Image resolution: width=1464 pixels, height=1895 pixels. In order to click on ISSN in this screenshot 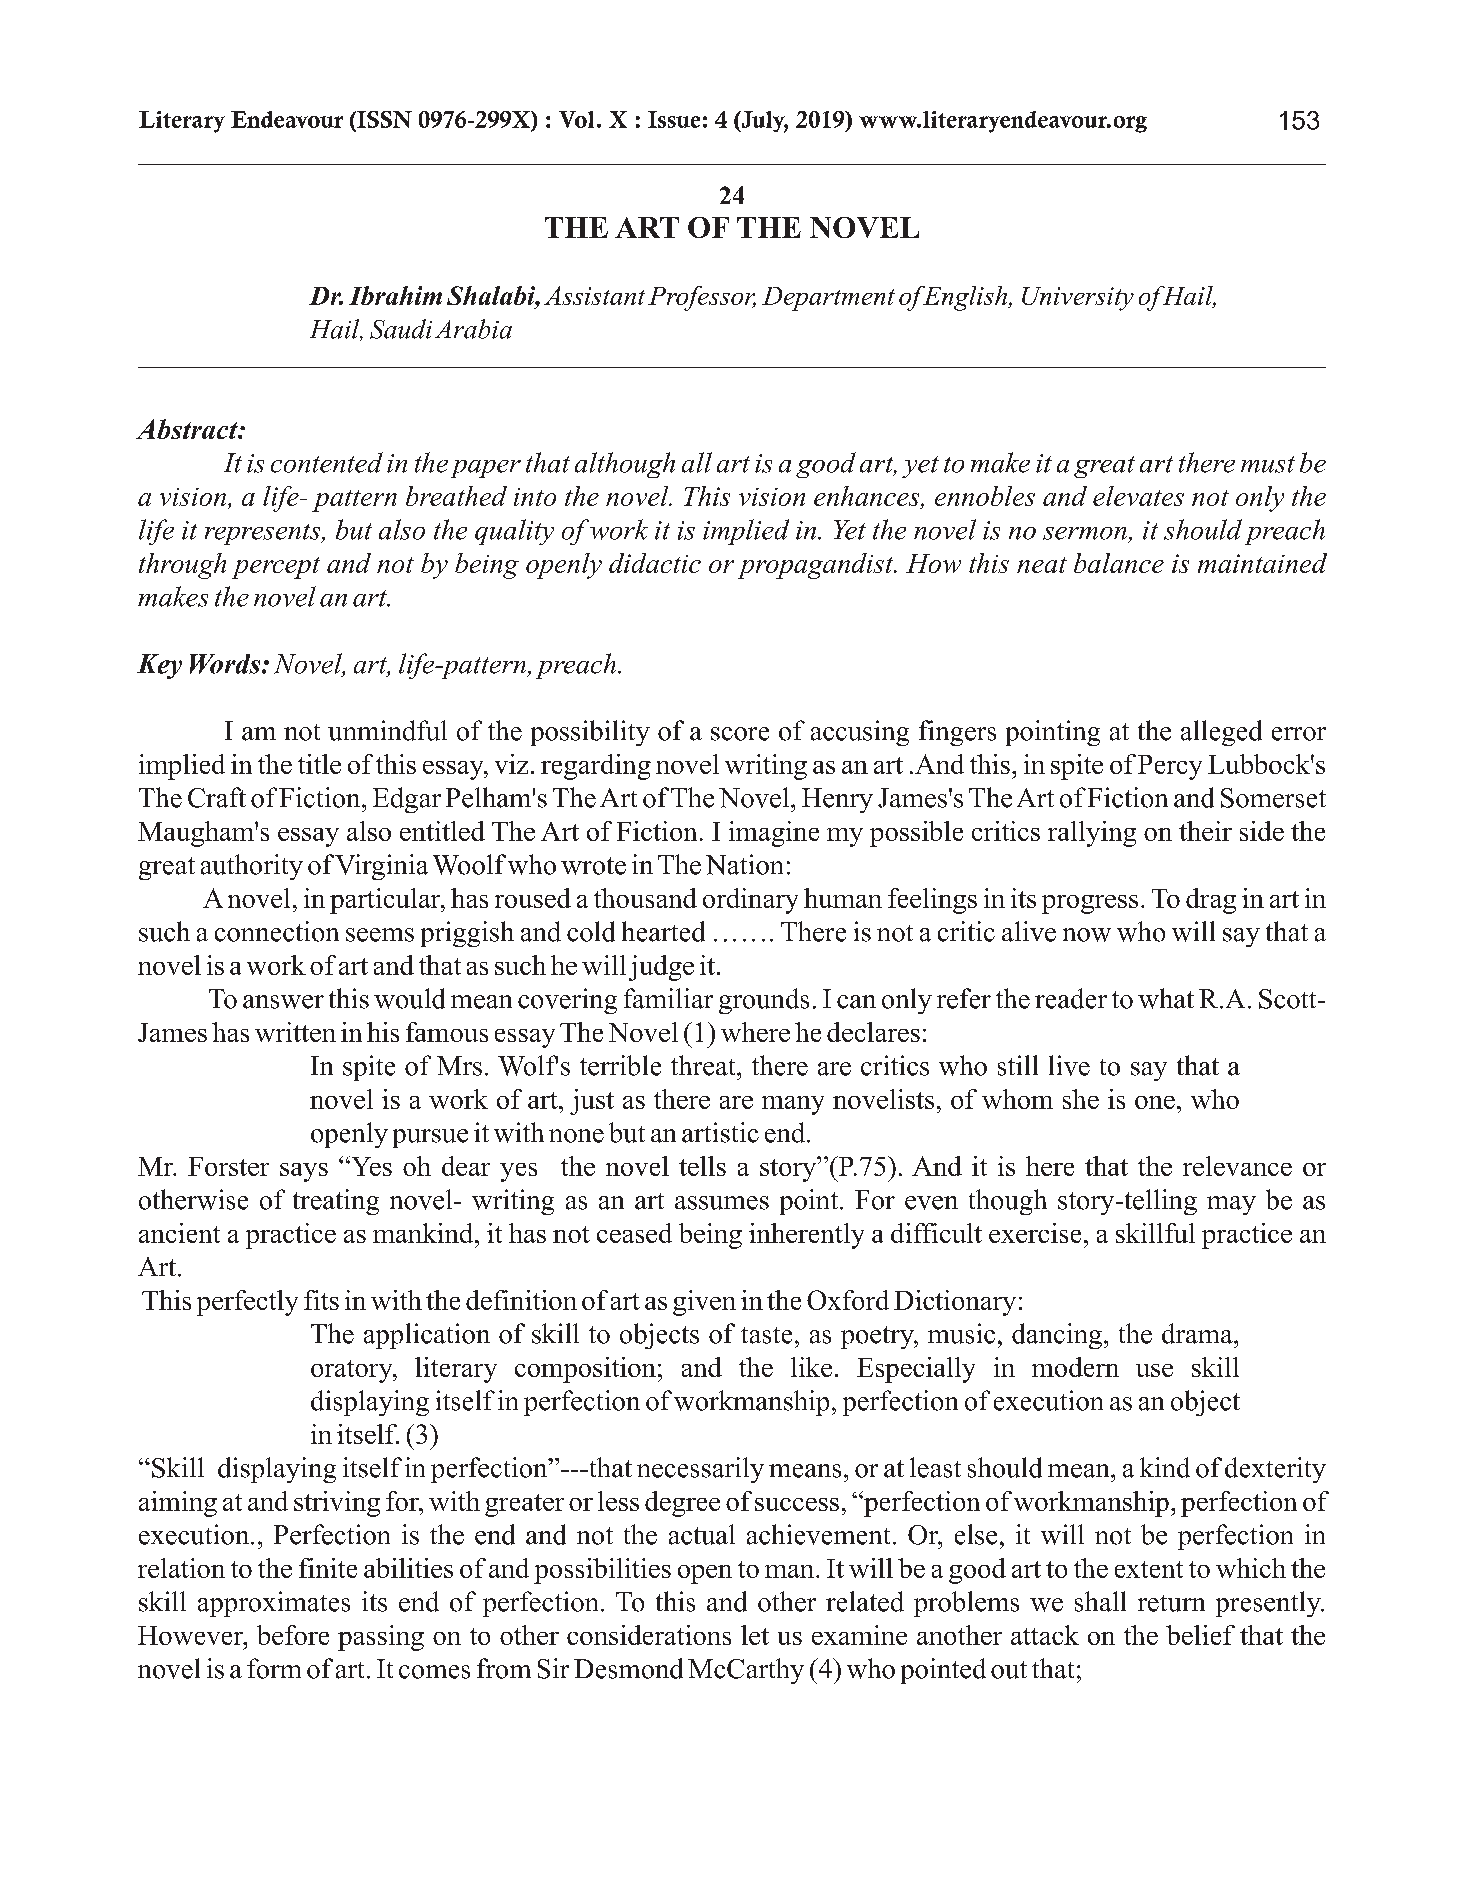, I will do `click(383, 121)`.
